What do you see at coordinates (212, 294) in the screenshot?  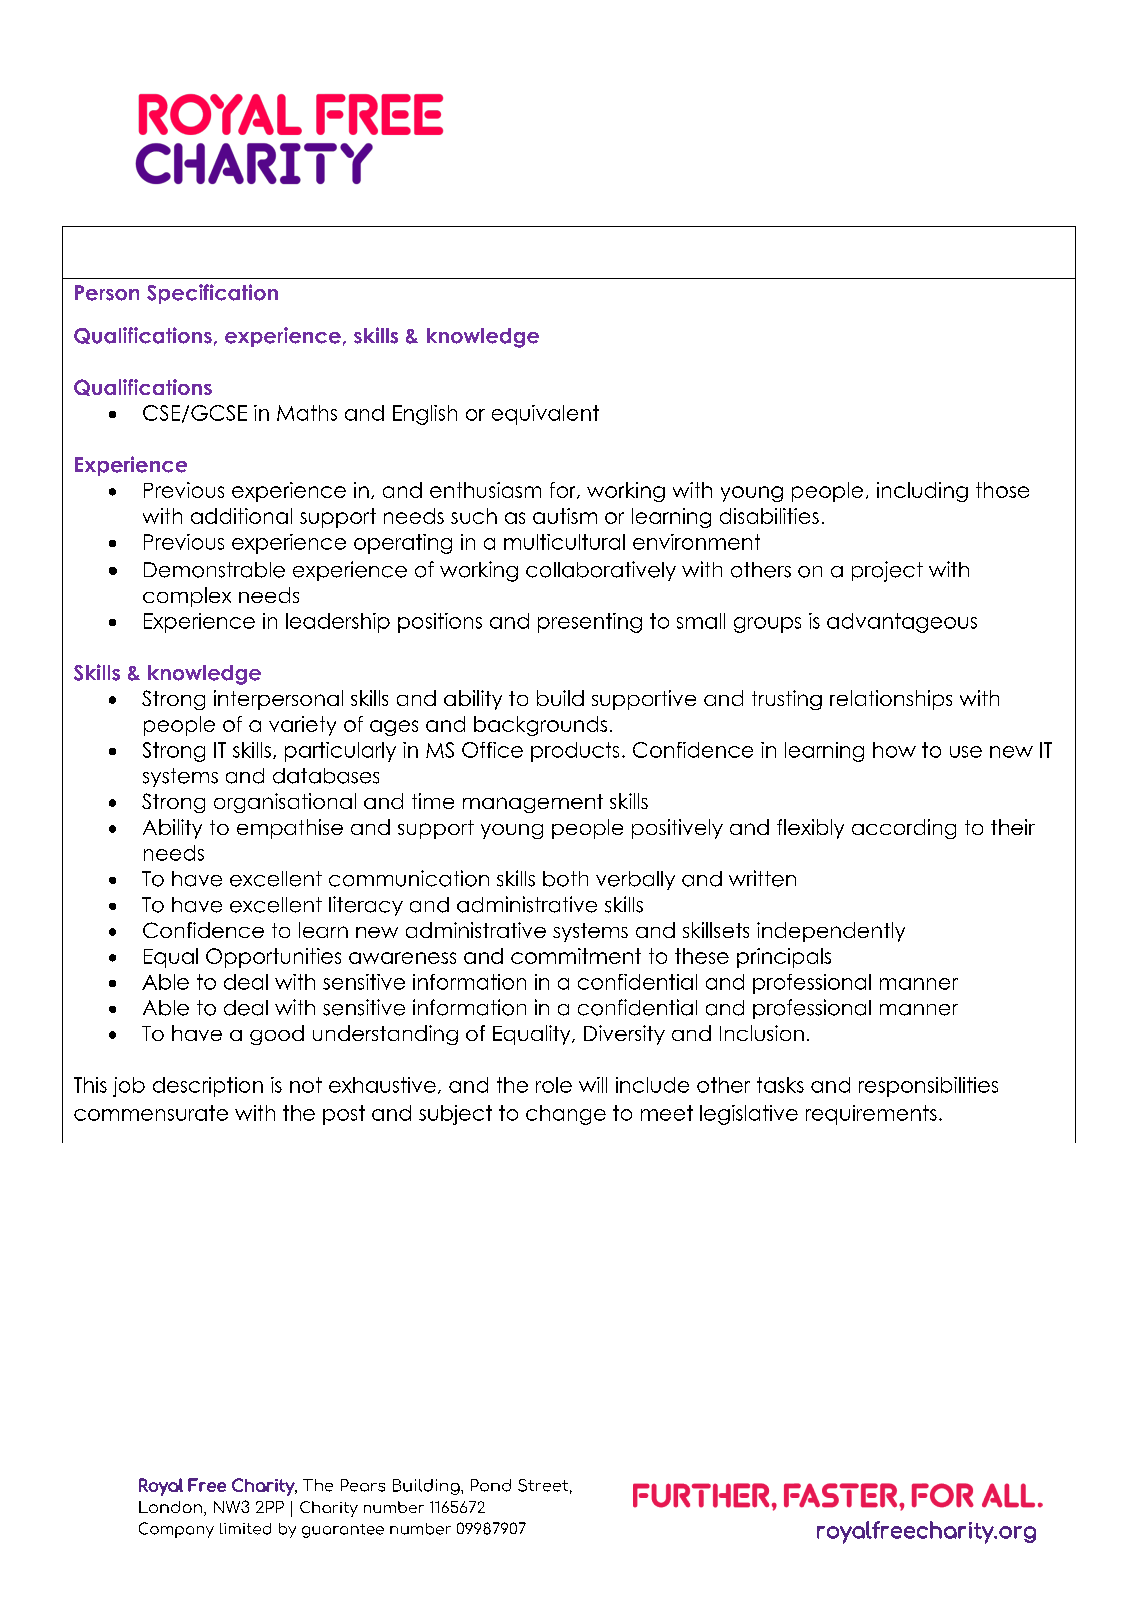 I see `Specification` at bounding box center [212, 294].
